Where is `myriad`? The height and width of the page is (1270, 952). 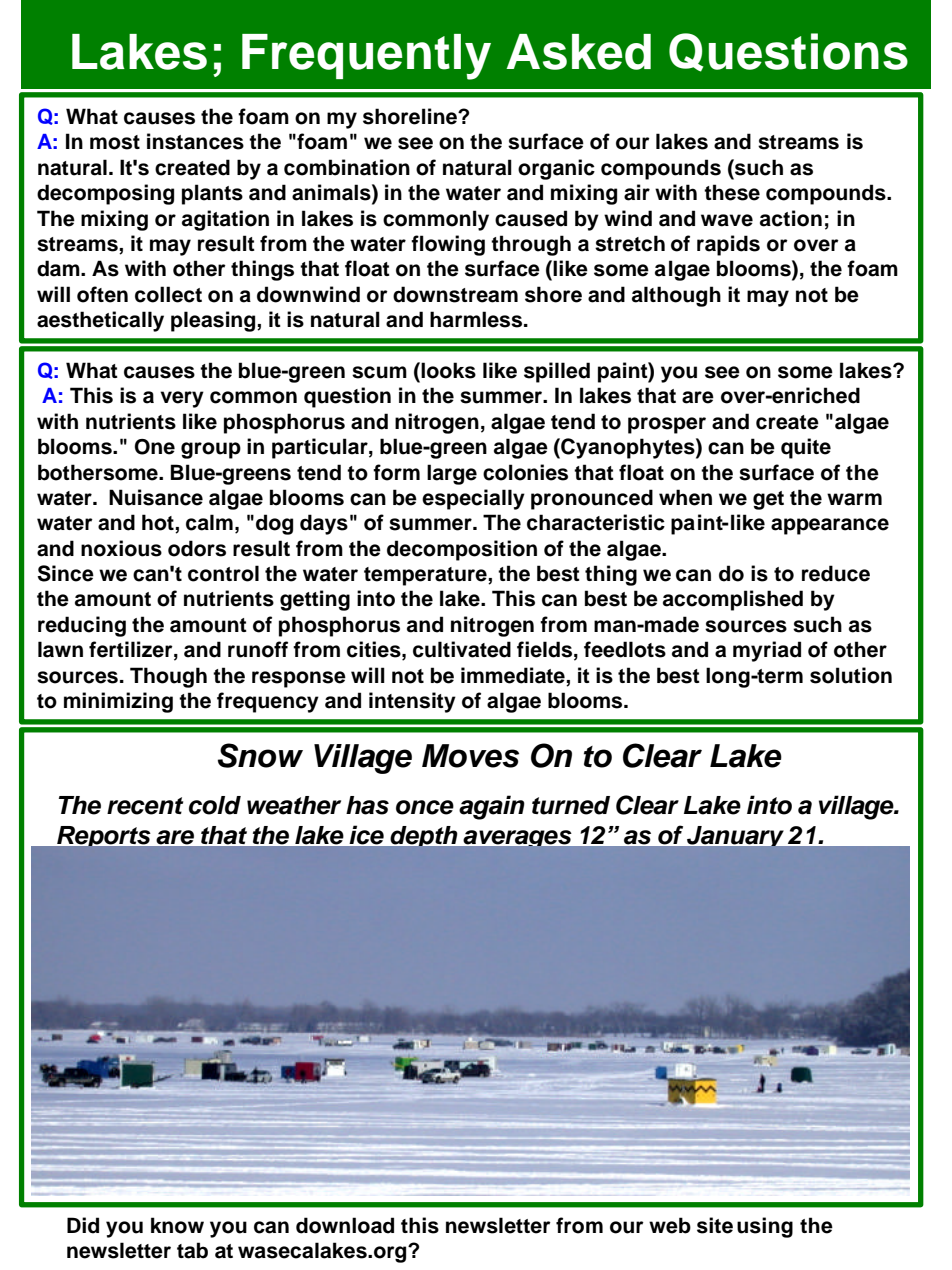
myriad is located at coordinates (767, 651).
